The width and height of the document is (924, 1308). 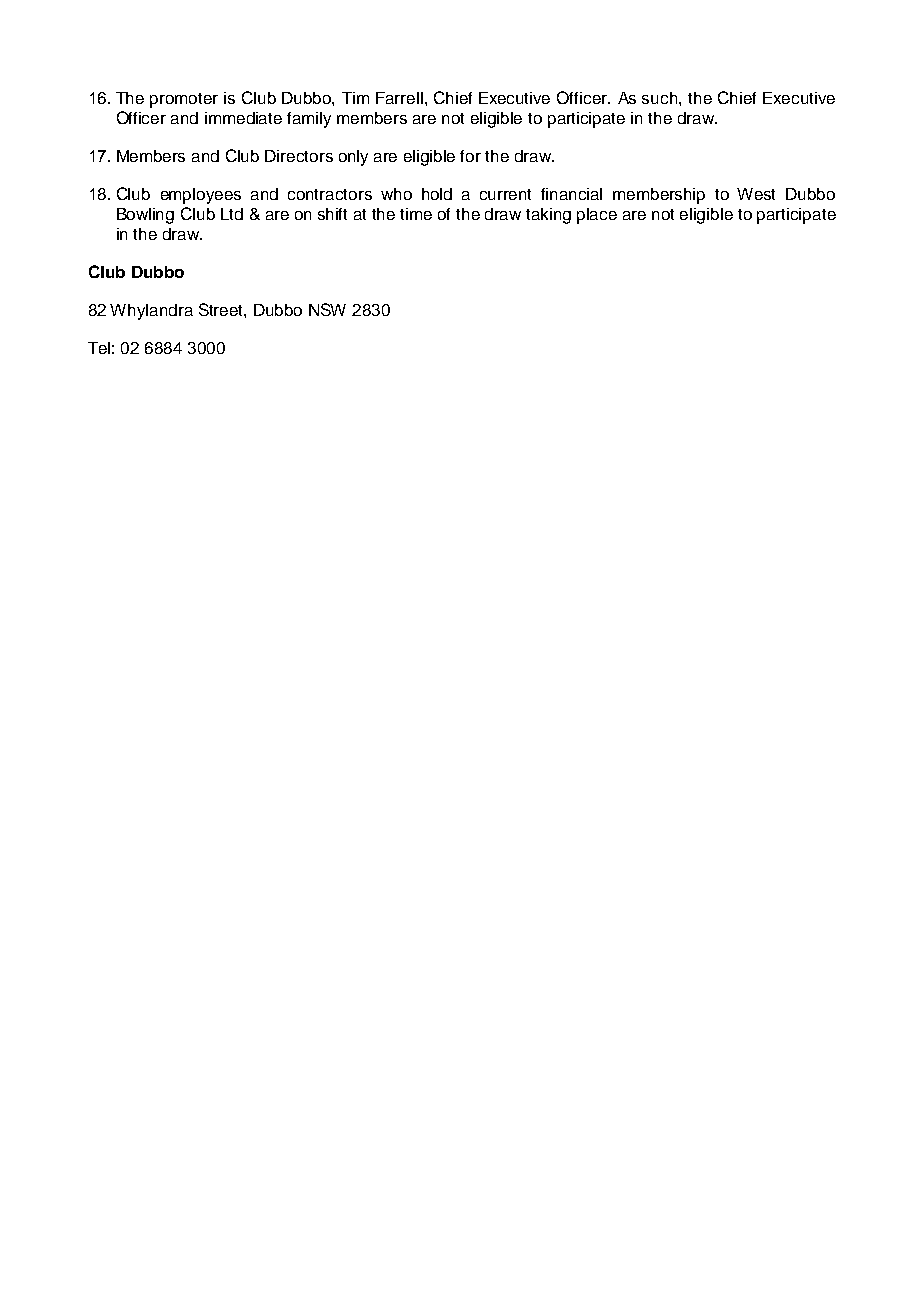 What do you see at coordinates (437, 194) in the document?
I see `hold` at bounding box center [437, 194].
